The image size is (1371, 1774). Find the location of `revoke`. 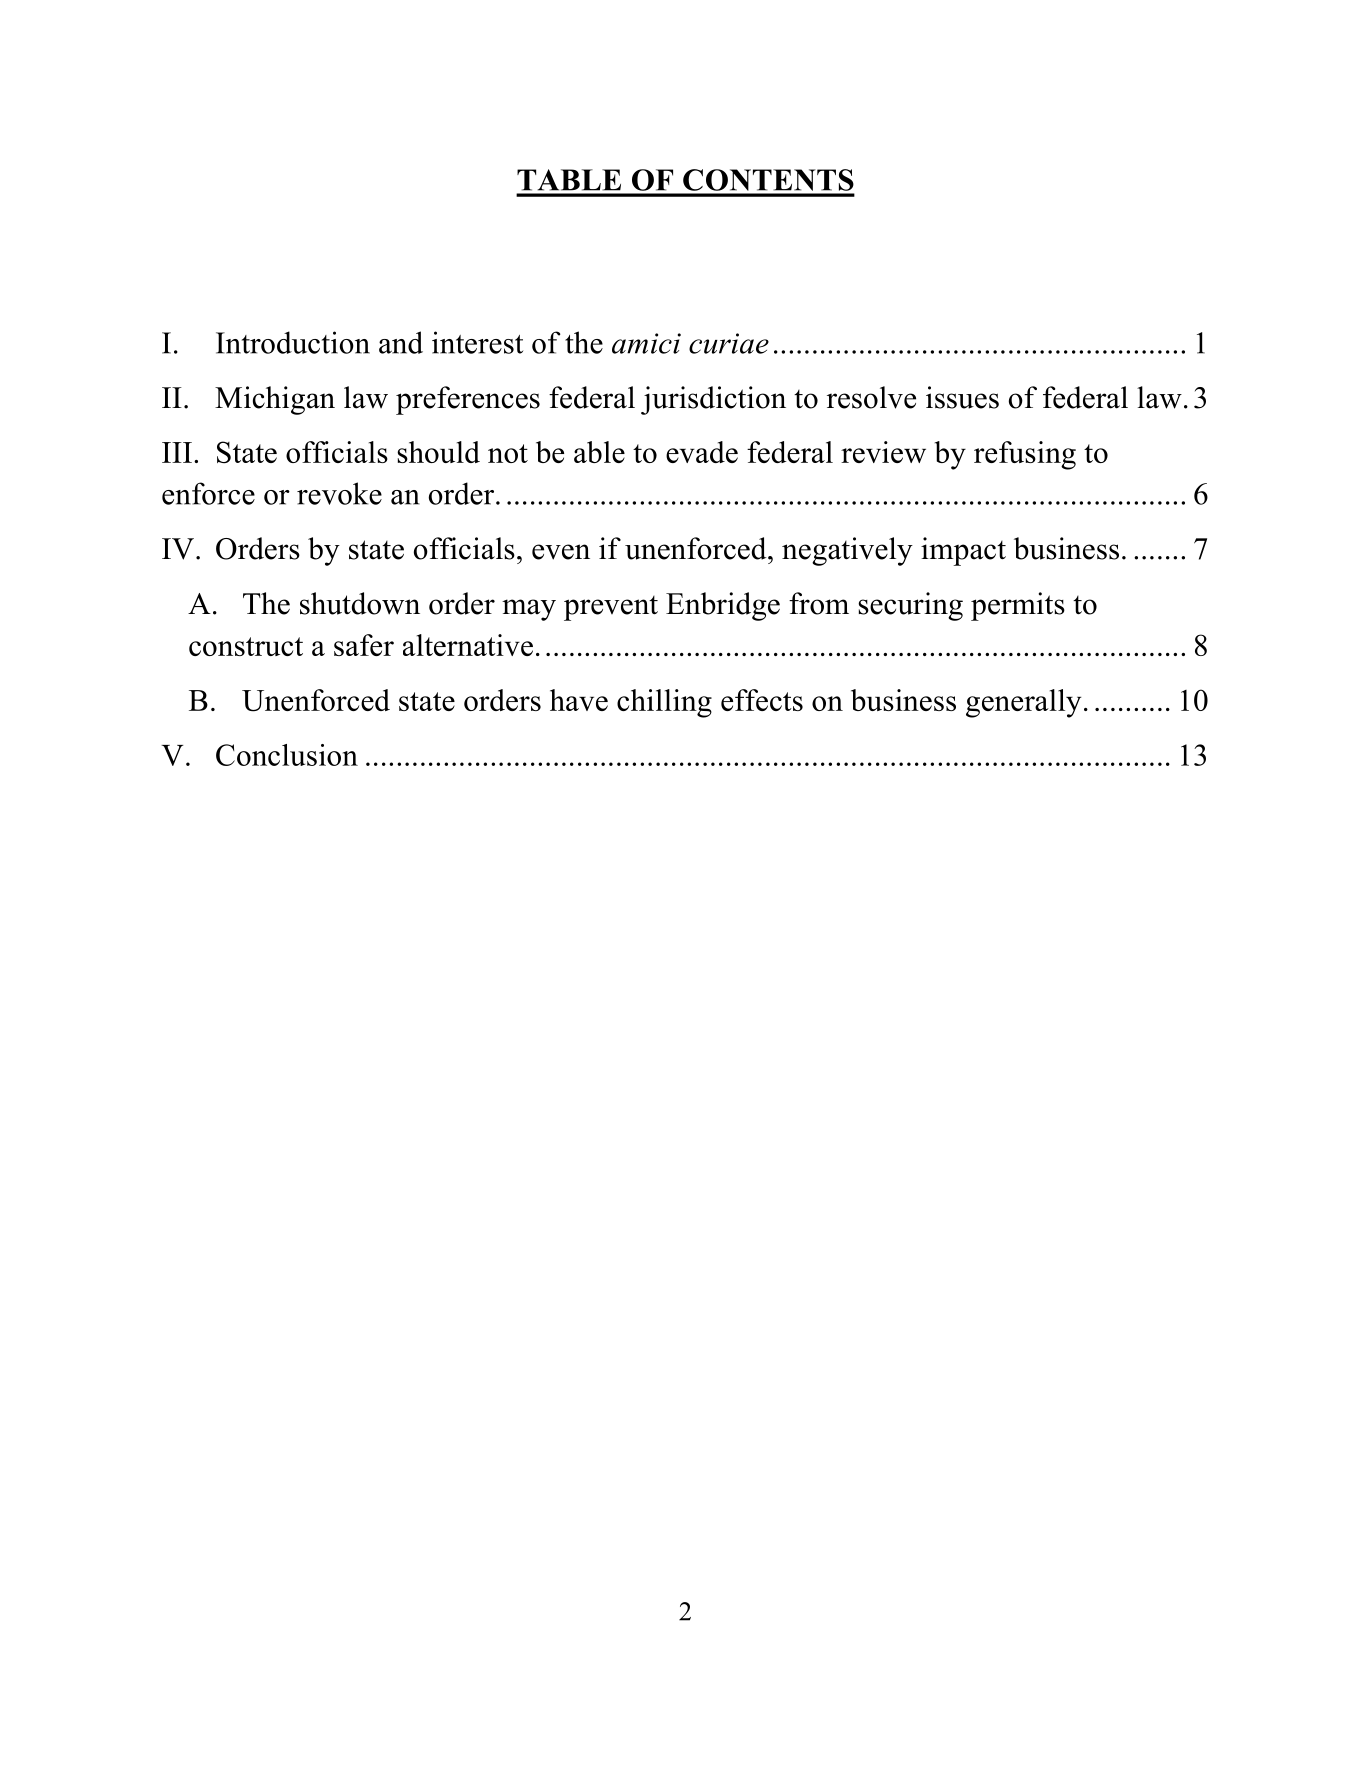

revoke is located at coordinates (339, 493).
